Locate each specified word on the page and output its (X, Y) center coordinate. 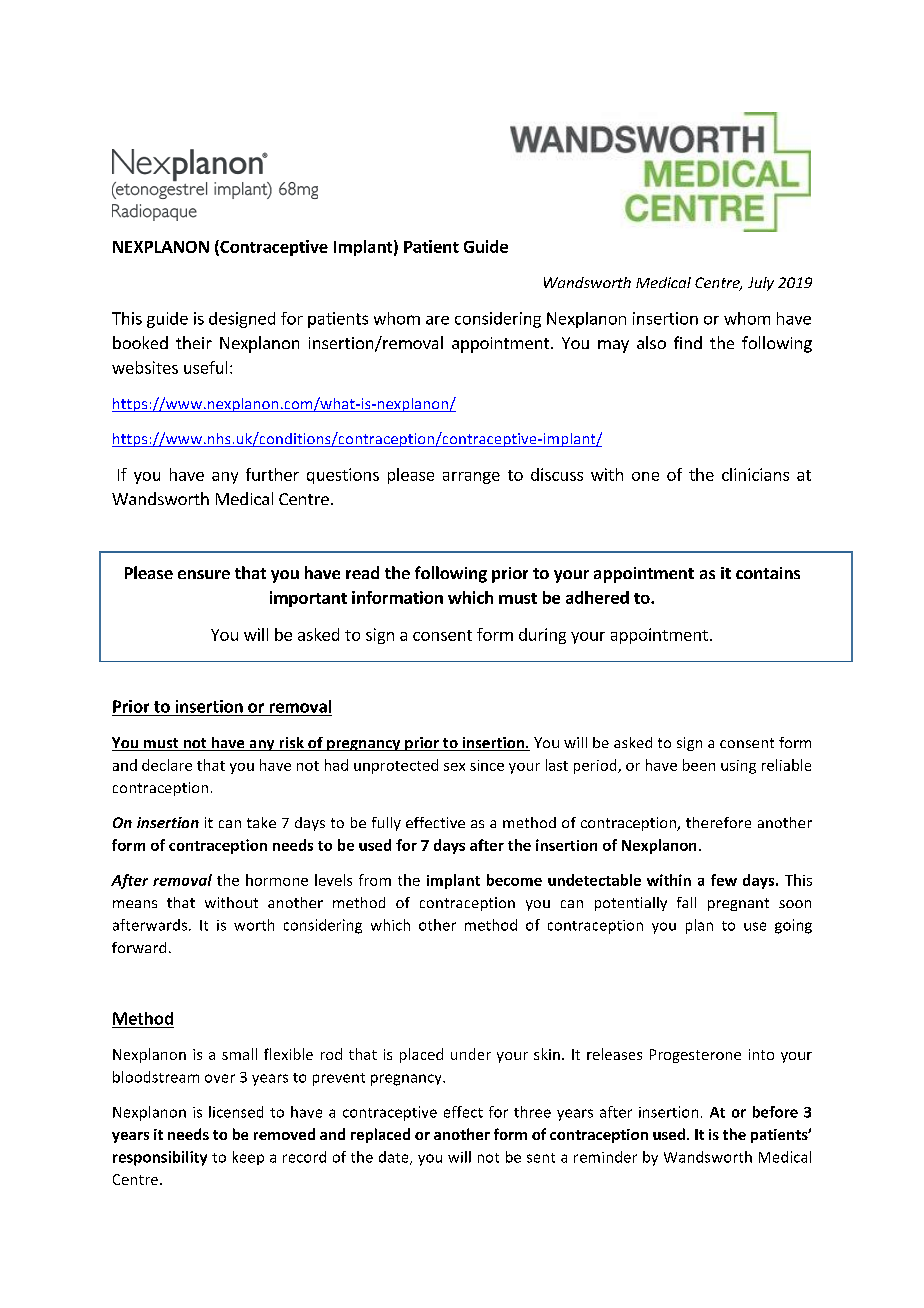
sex (454, 767)
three (532, 1112)
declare (167, 765)
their (194, 342)
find (688, 342)
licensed (236, 1112)
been (699, 765)
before (775, 1112)
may (613, 346)
